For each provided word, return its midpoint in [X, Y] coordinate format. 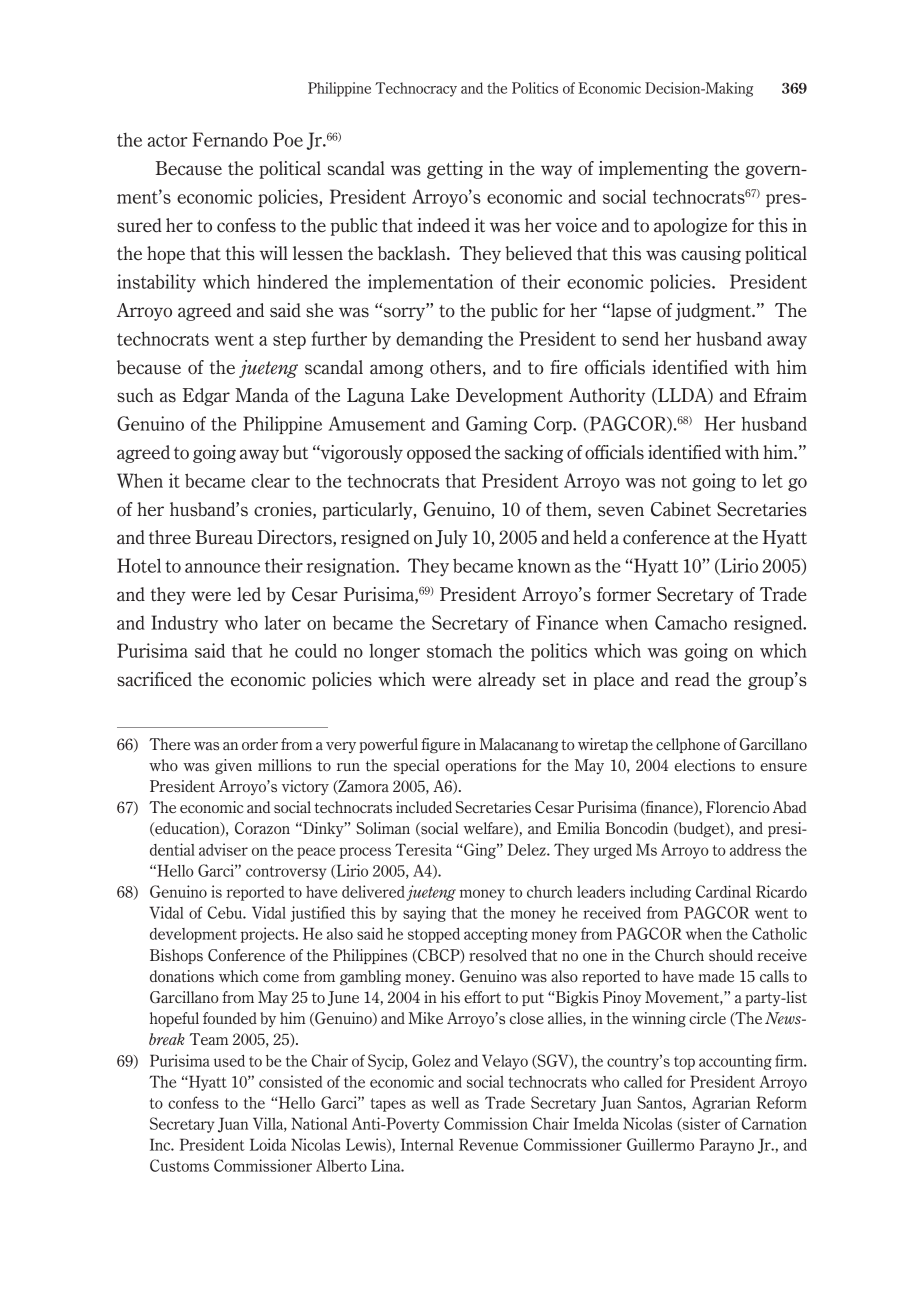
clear [270, 480]
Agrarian [721, 1104]
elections [705, 765]
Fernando [230, 139]
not [674, 481]
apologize [690, 227]
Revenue [488, 1144]
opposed [439, 454]
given [233, 767]
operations [480, 766]
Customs [179, 1165]
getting [455, 170]
